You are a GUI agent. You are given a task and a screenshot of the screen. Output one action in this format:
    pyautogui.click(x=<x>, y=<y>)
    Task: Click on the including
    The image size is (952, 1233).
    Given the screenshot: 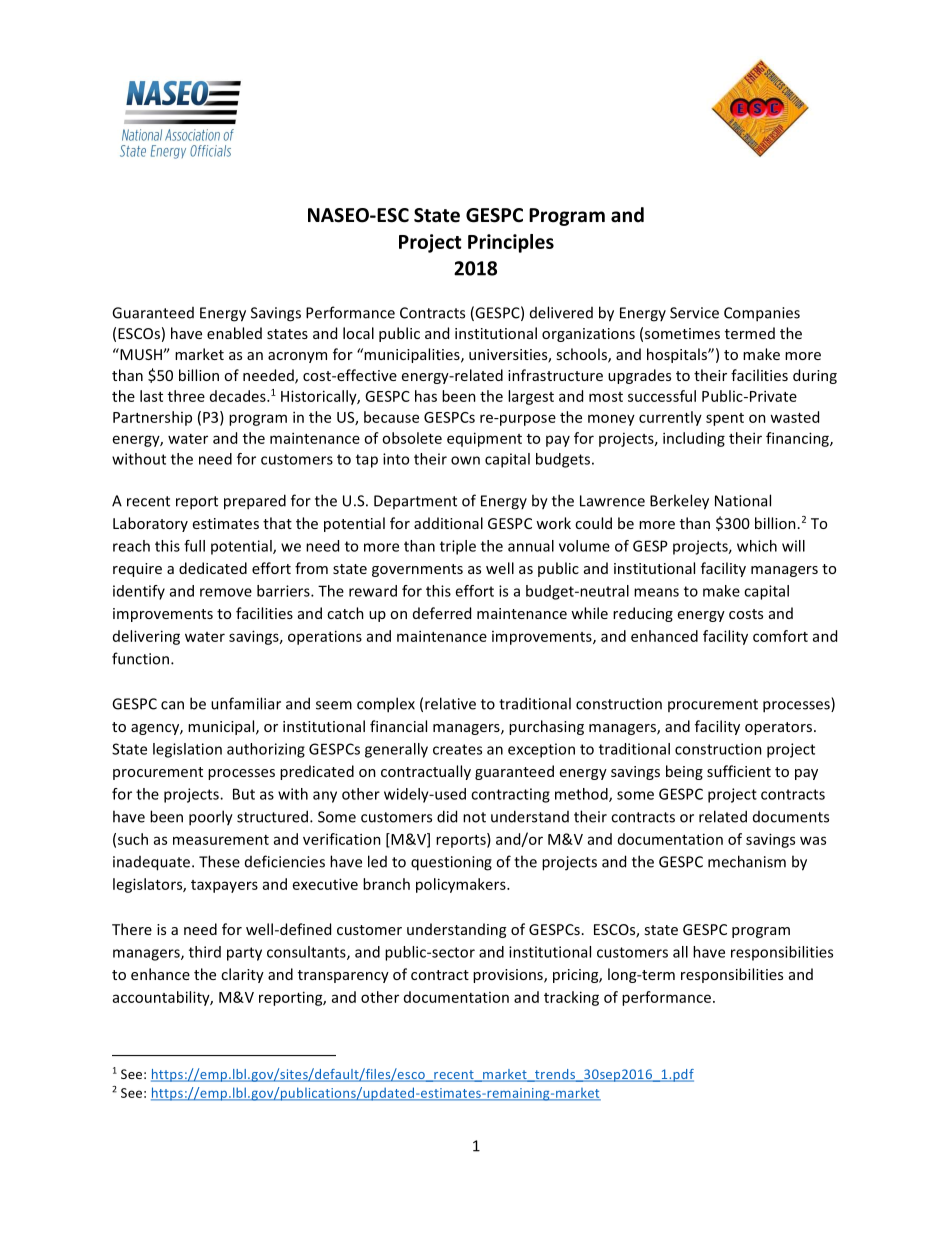 What is the action you would take?
    pyautogui.click(x=694, y=439)
